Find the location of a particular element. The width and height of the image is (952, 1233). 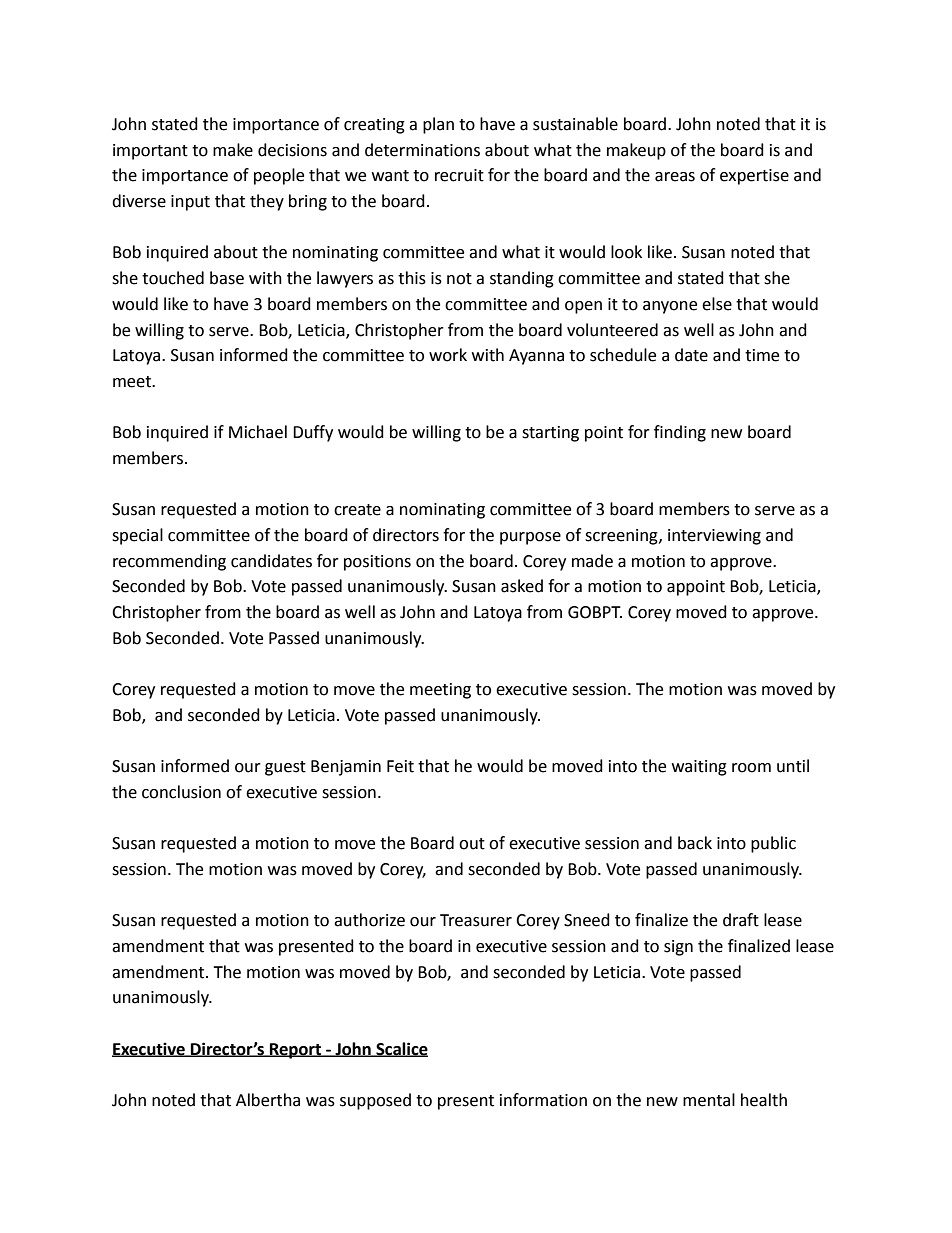

important is located at coordinates (150, 152).
